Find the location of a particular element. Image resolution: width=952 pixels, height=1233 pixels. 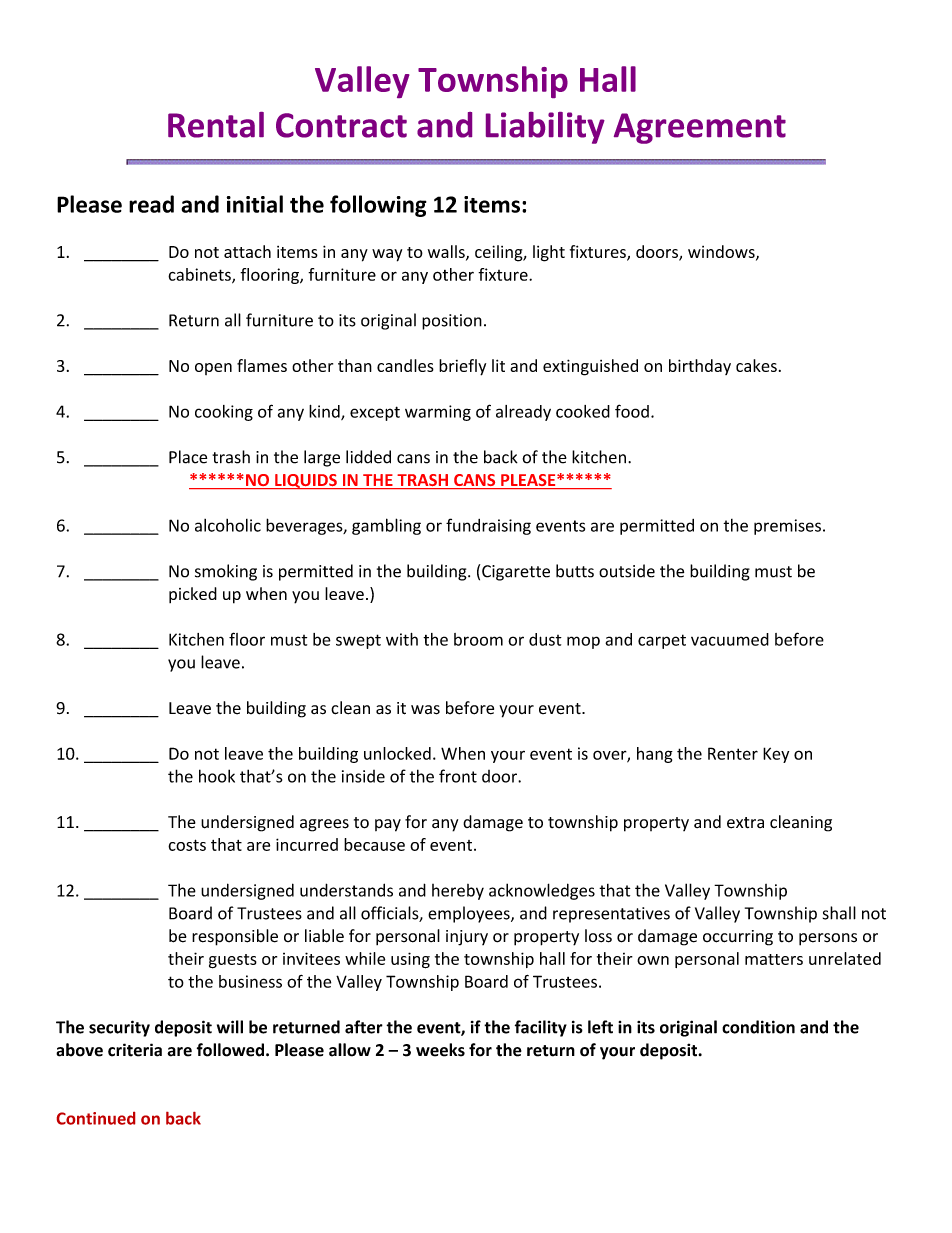

vacuumed is located at coordinates (730, 639).
